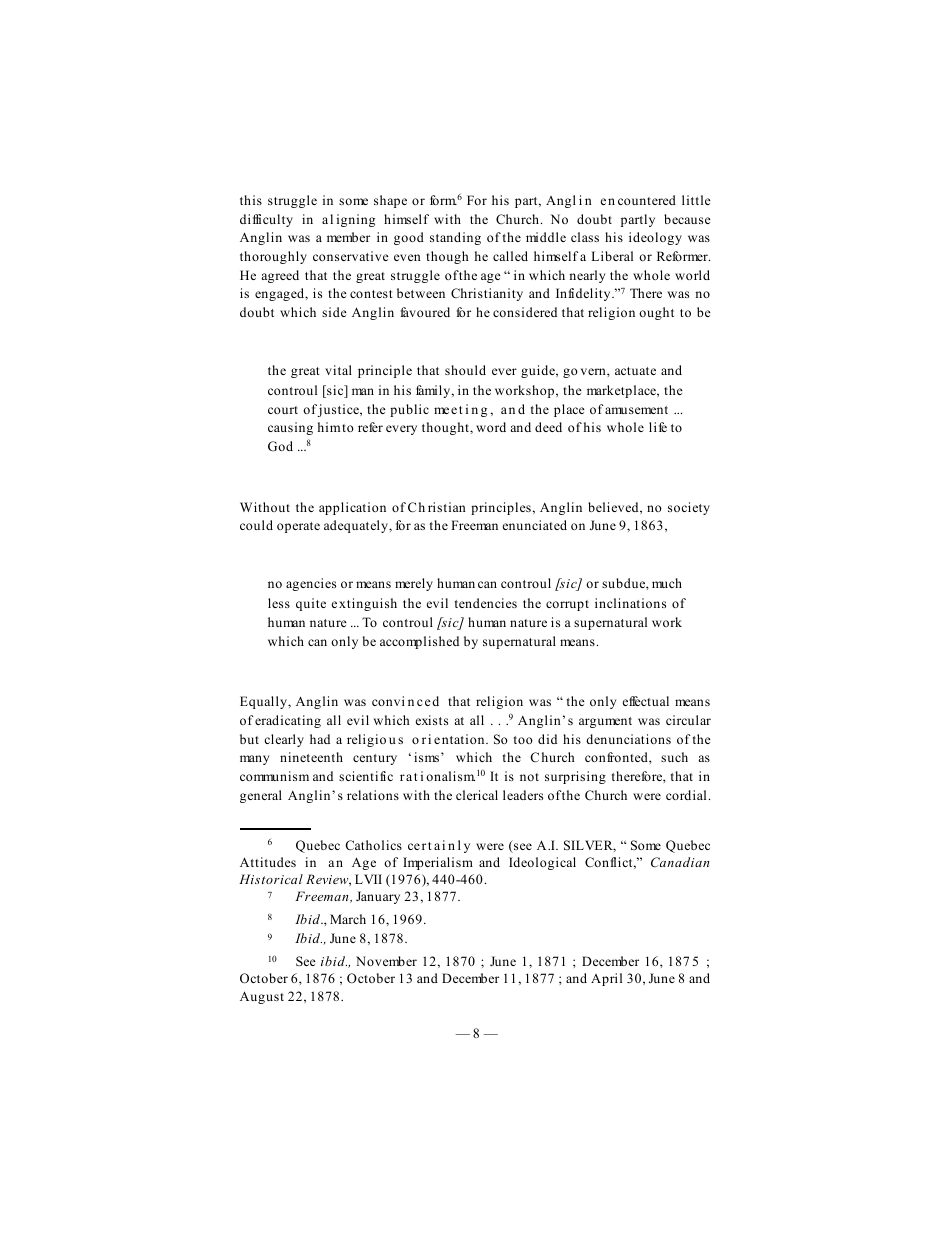 The image size is (952, 1233). I want to click on tendencies, so click(486, 603).
